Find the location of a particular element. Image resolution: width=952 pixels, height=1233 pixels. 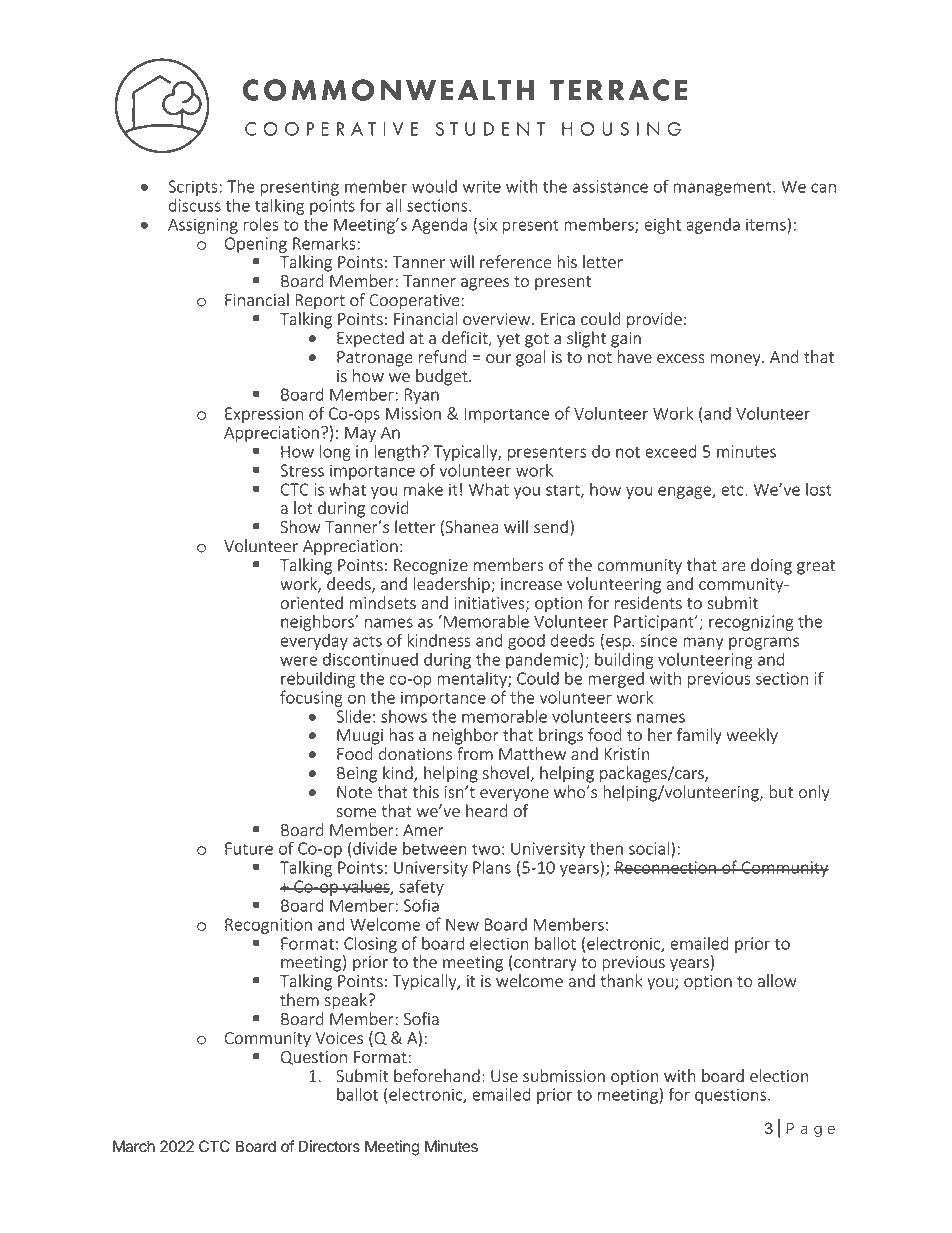

items is located at coordinates (766, 224).
